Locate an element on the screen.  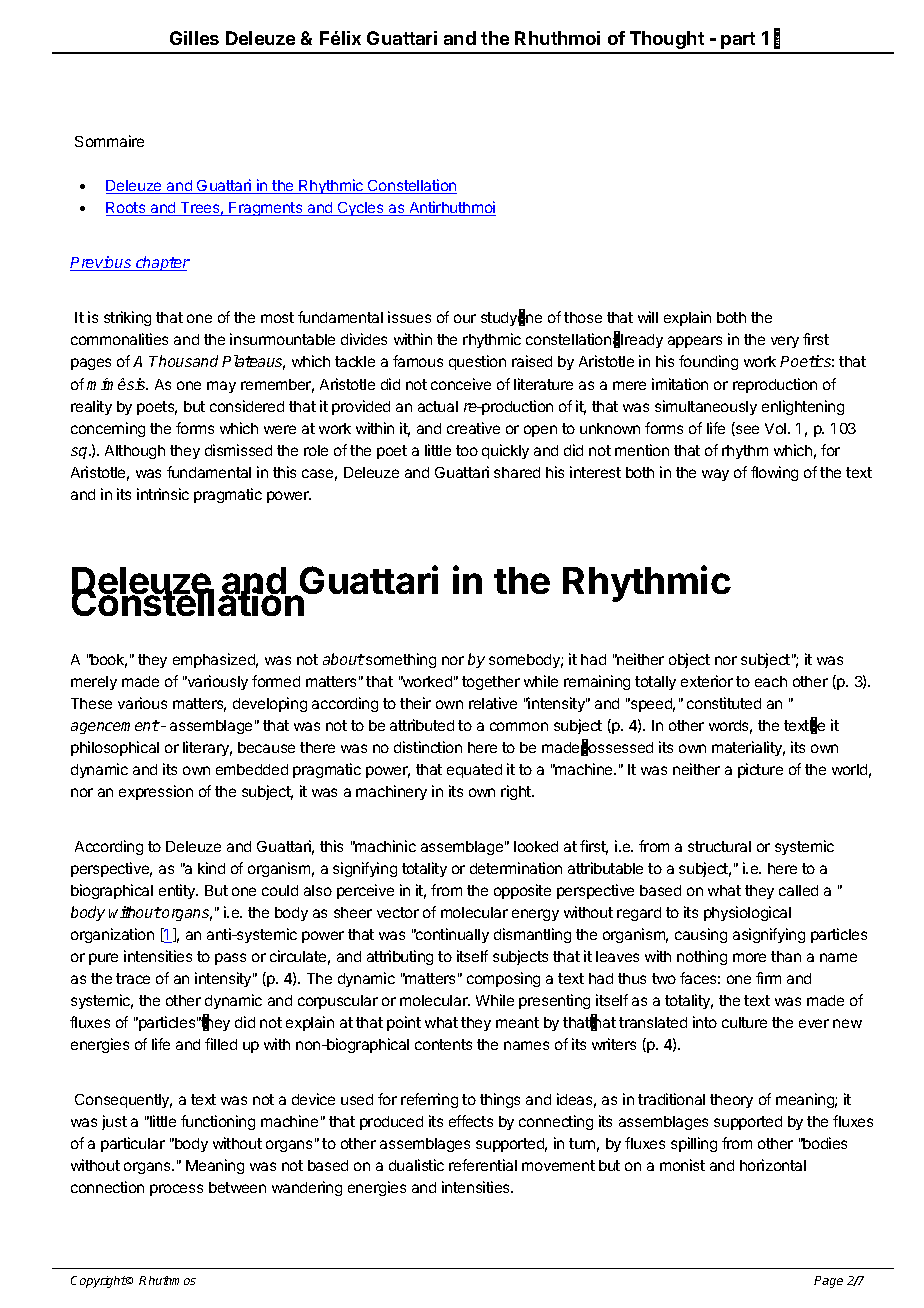
Gilles is located at coordinates (194, 38).
